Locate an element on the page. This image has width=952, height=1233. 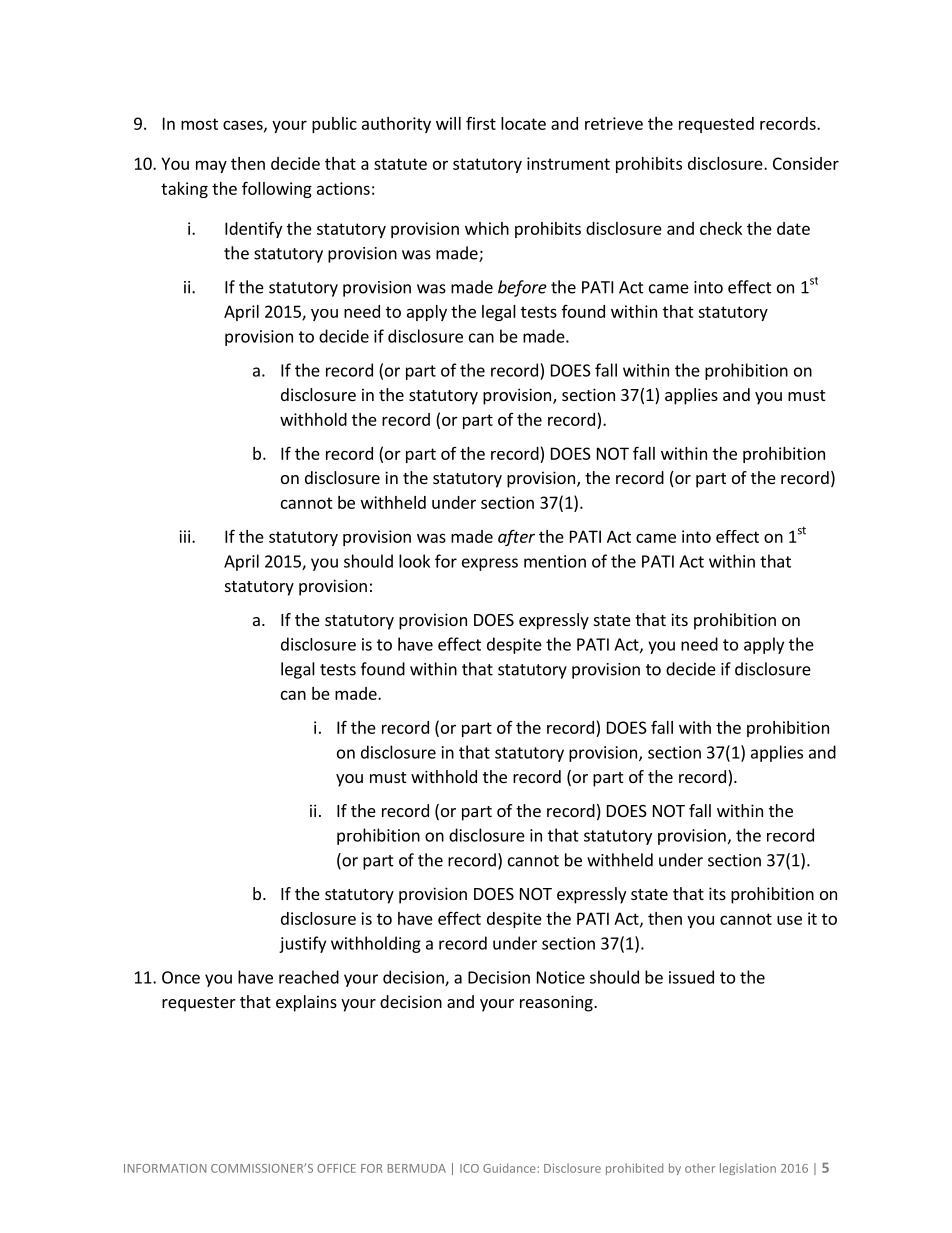
may is located at coordinates (211, 166).
